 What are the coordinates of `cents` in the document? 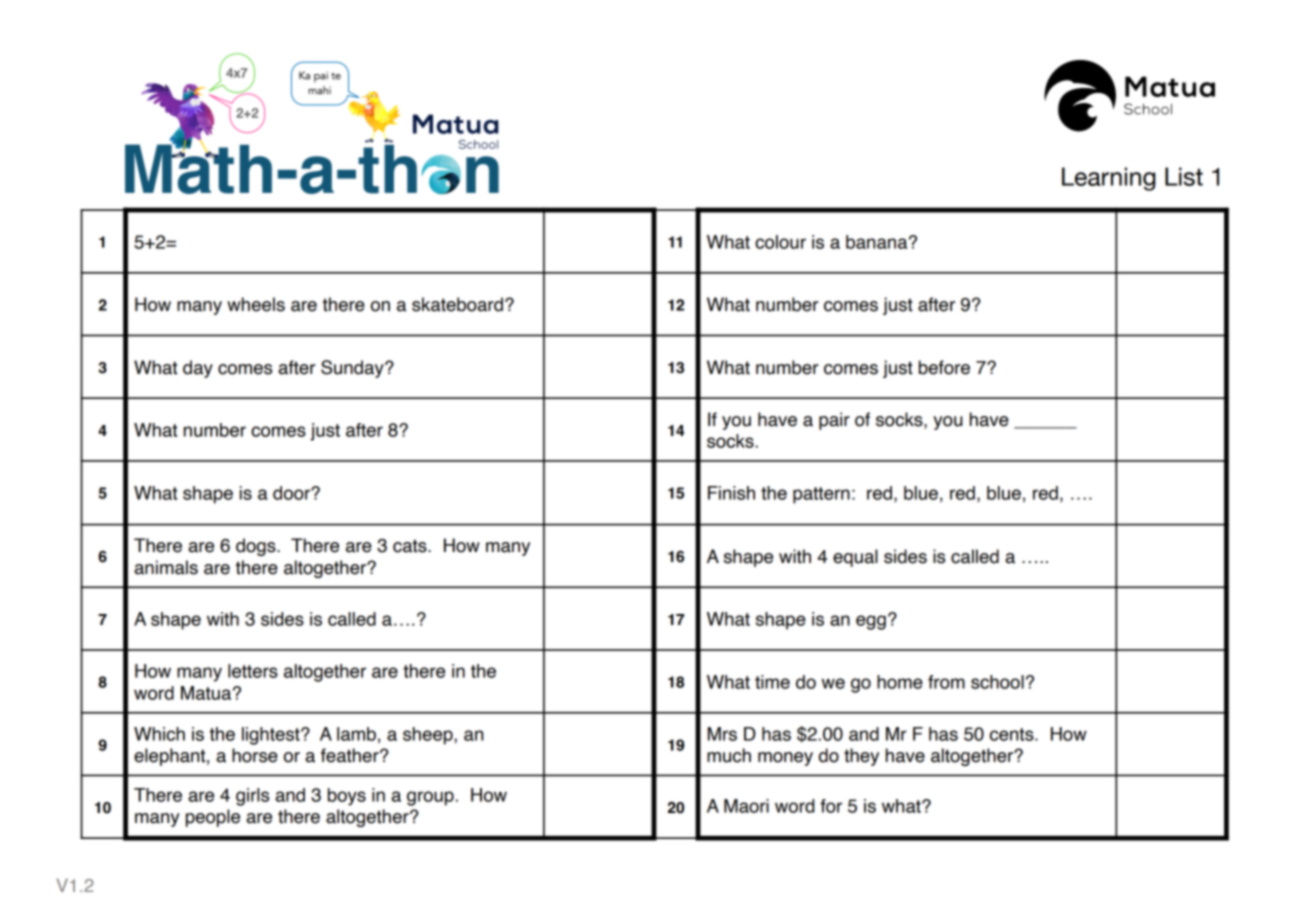 It's located at (1013, 734).
